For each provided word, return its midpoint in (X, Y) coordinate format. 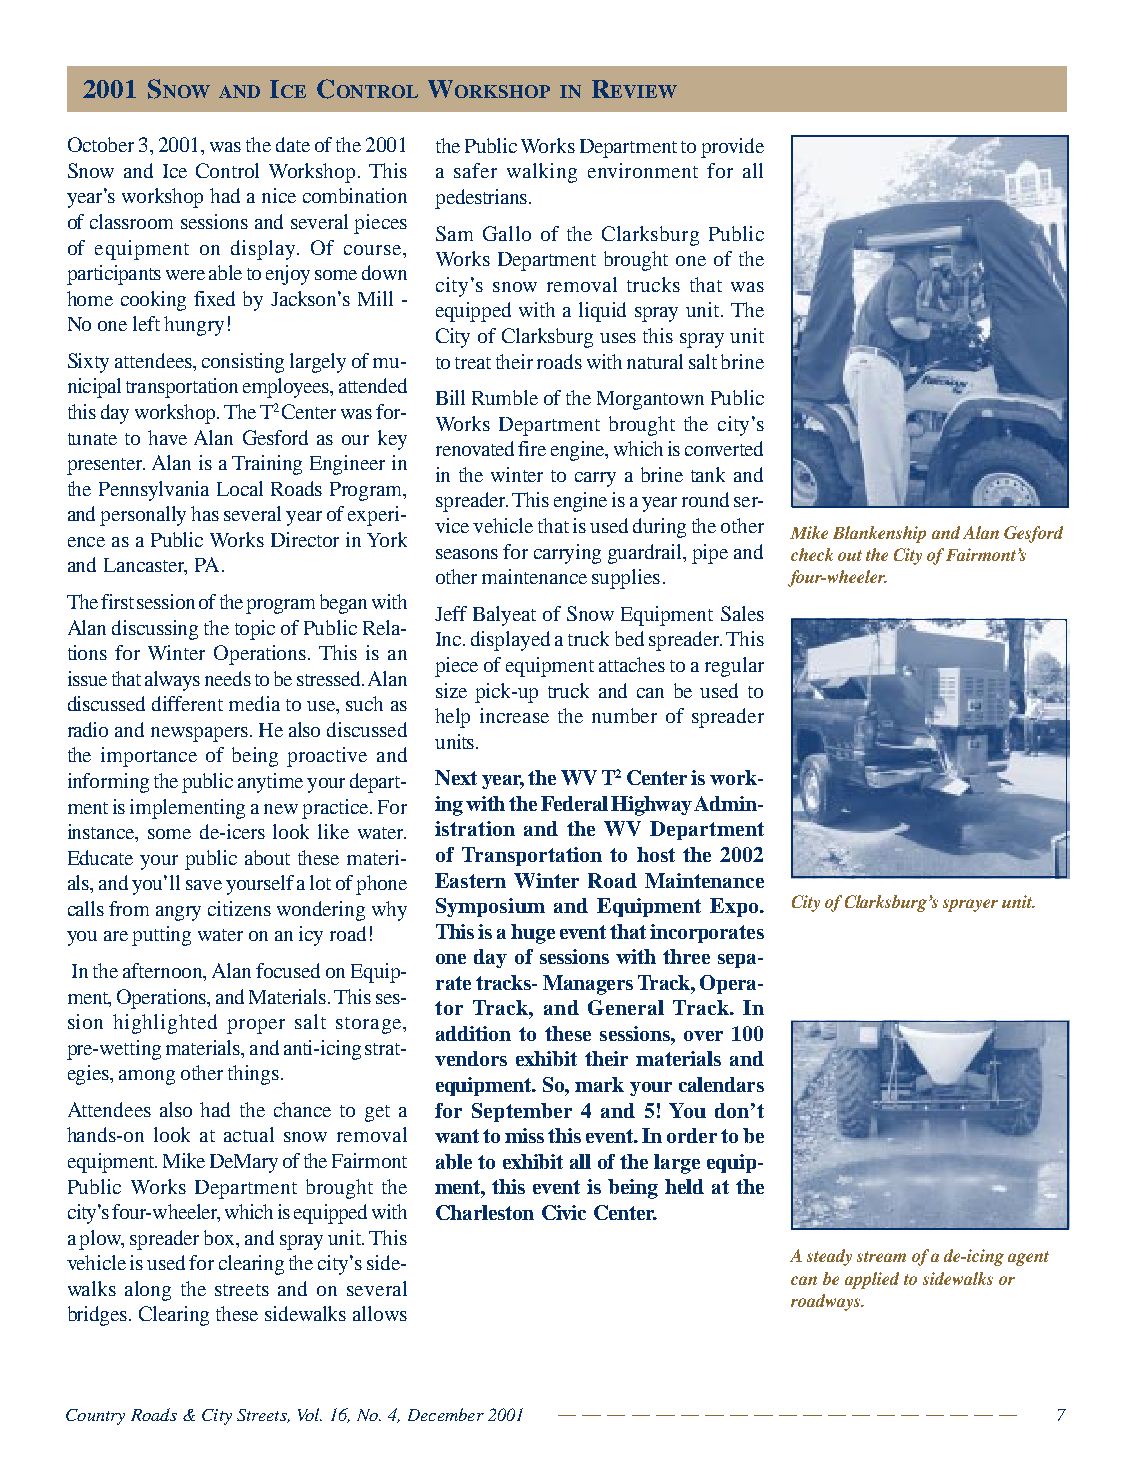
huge (533, 934)
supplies (626, 579)
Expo (735, 907)
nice (279, 195)
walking (542, 173)
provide (732, 148)
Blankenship (879, 534)
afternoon (164, 972)
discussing (155, 630)
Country (95, 1417)
